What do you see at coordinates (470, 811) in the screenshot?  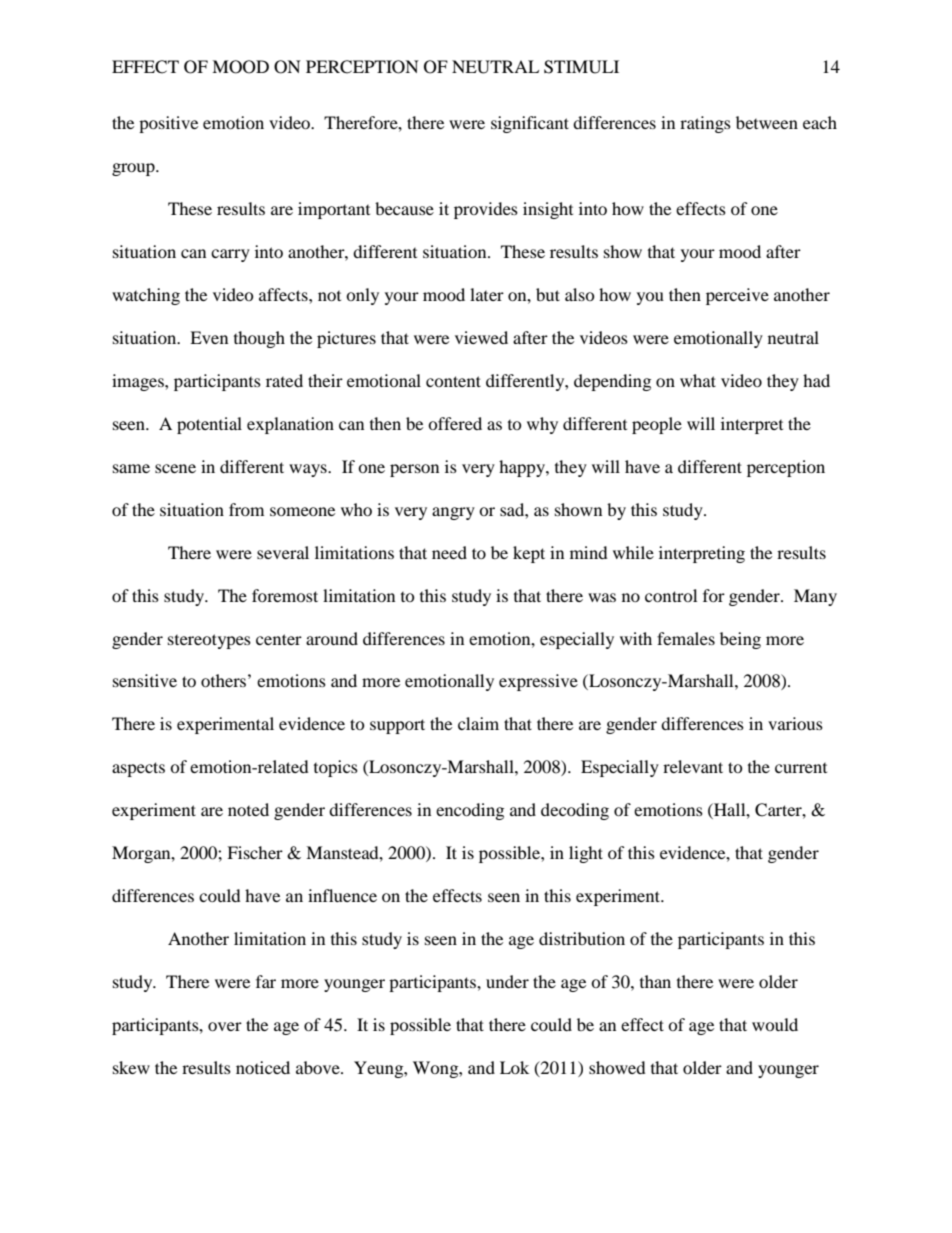 I see `encoding` at bounding box center [470, 811].
